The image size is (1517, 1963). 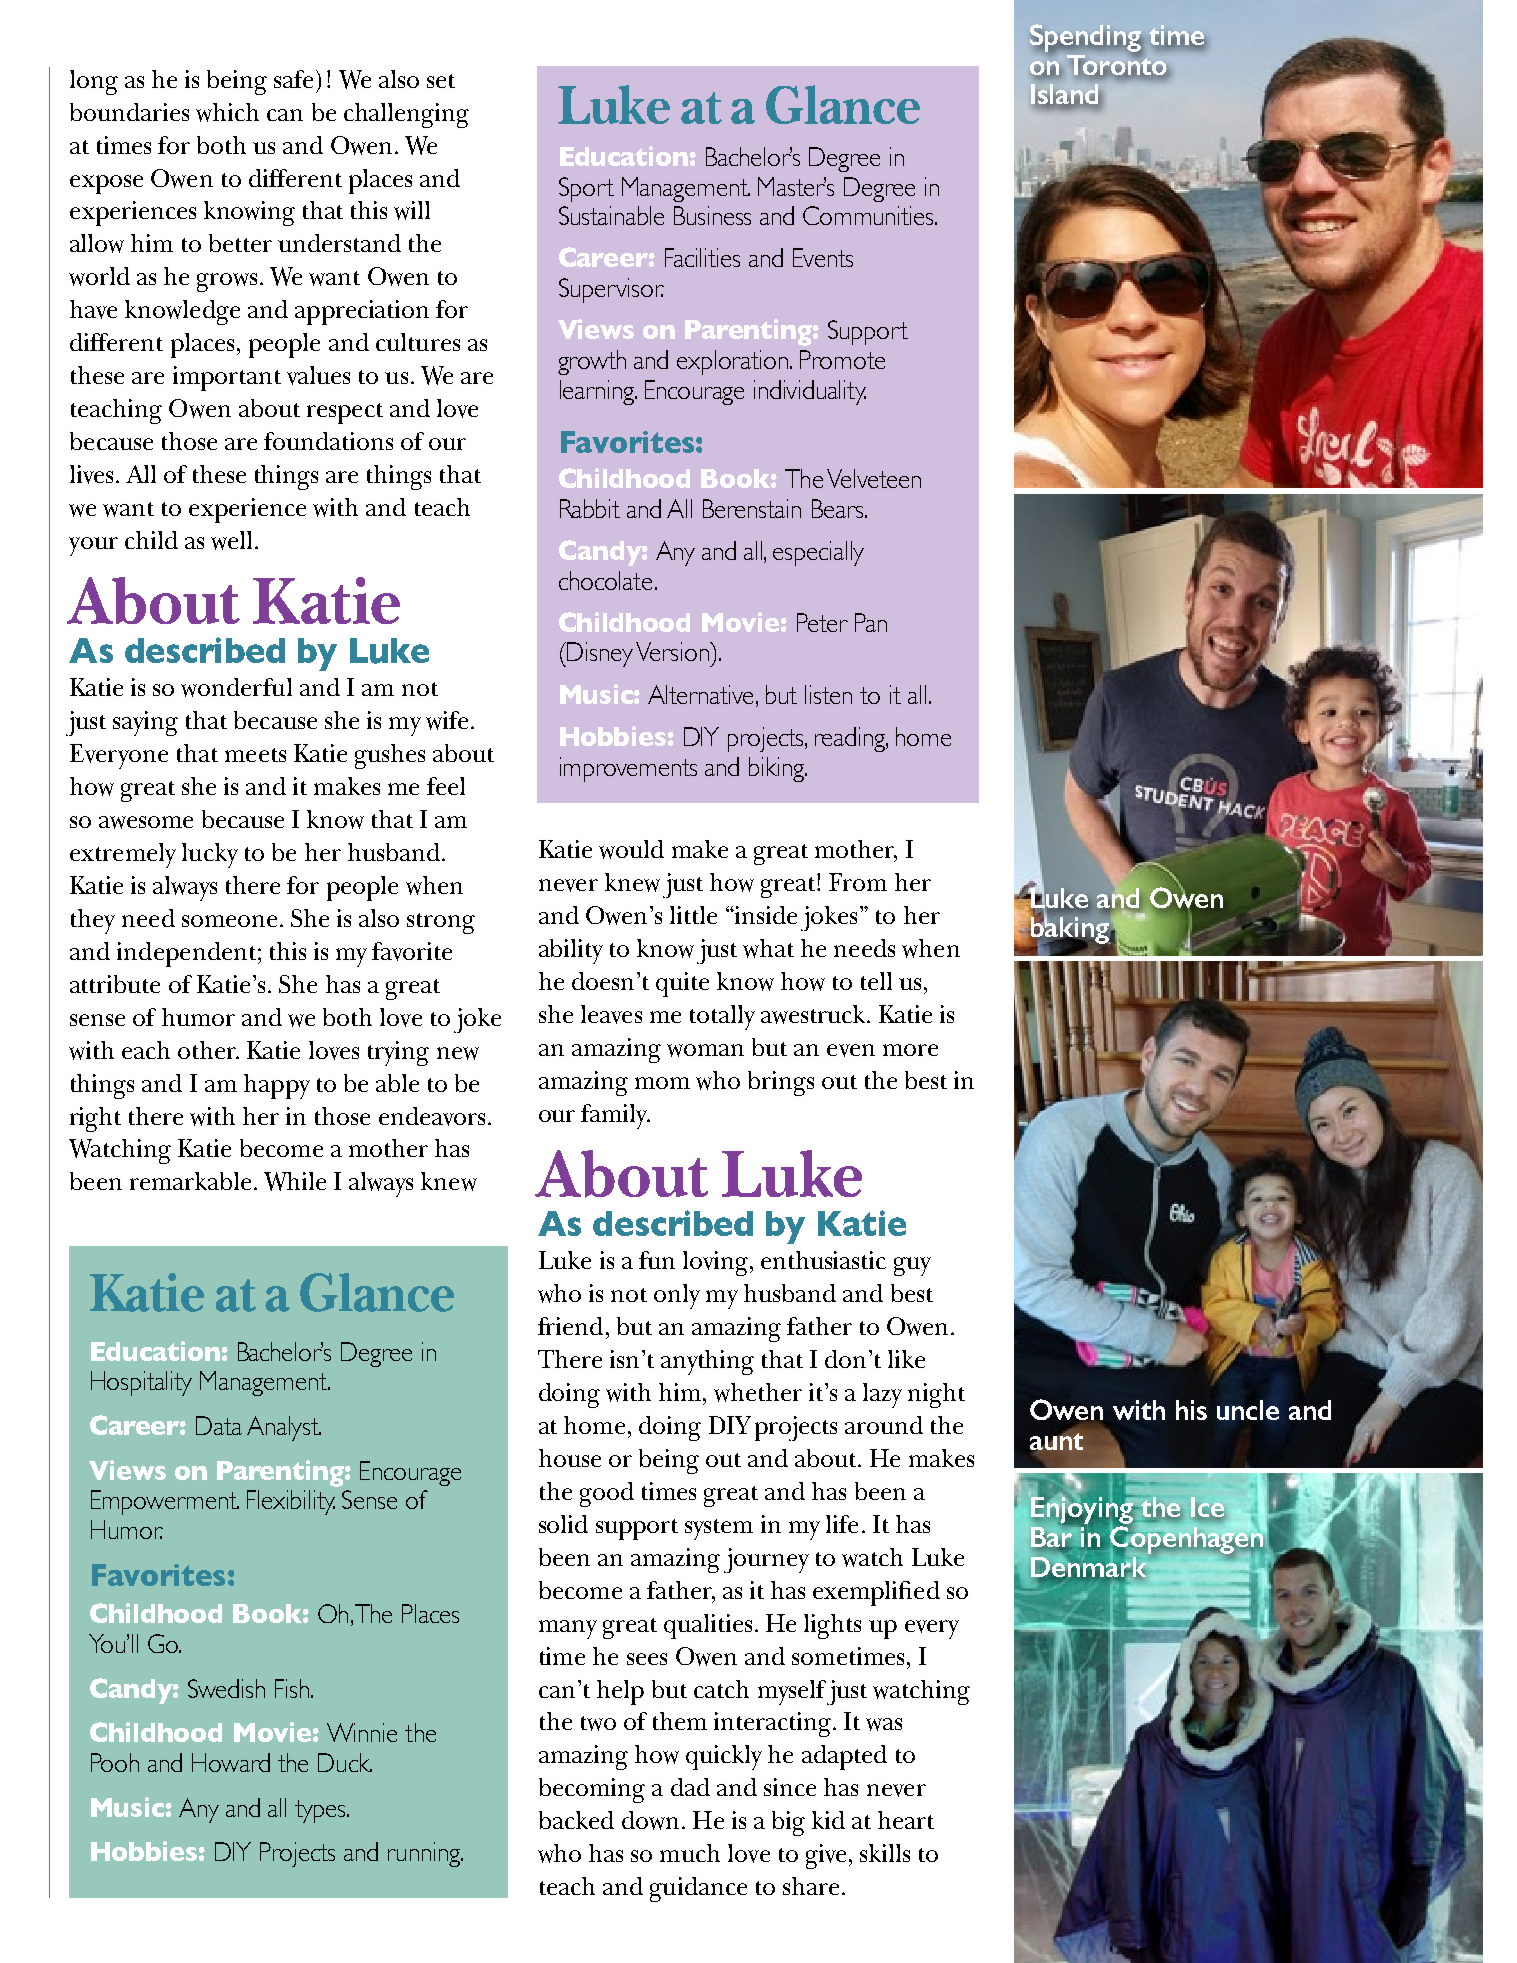 I want to click on Version, so click(x=673, y=651).
